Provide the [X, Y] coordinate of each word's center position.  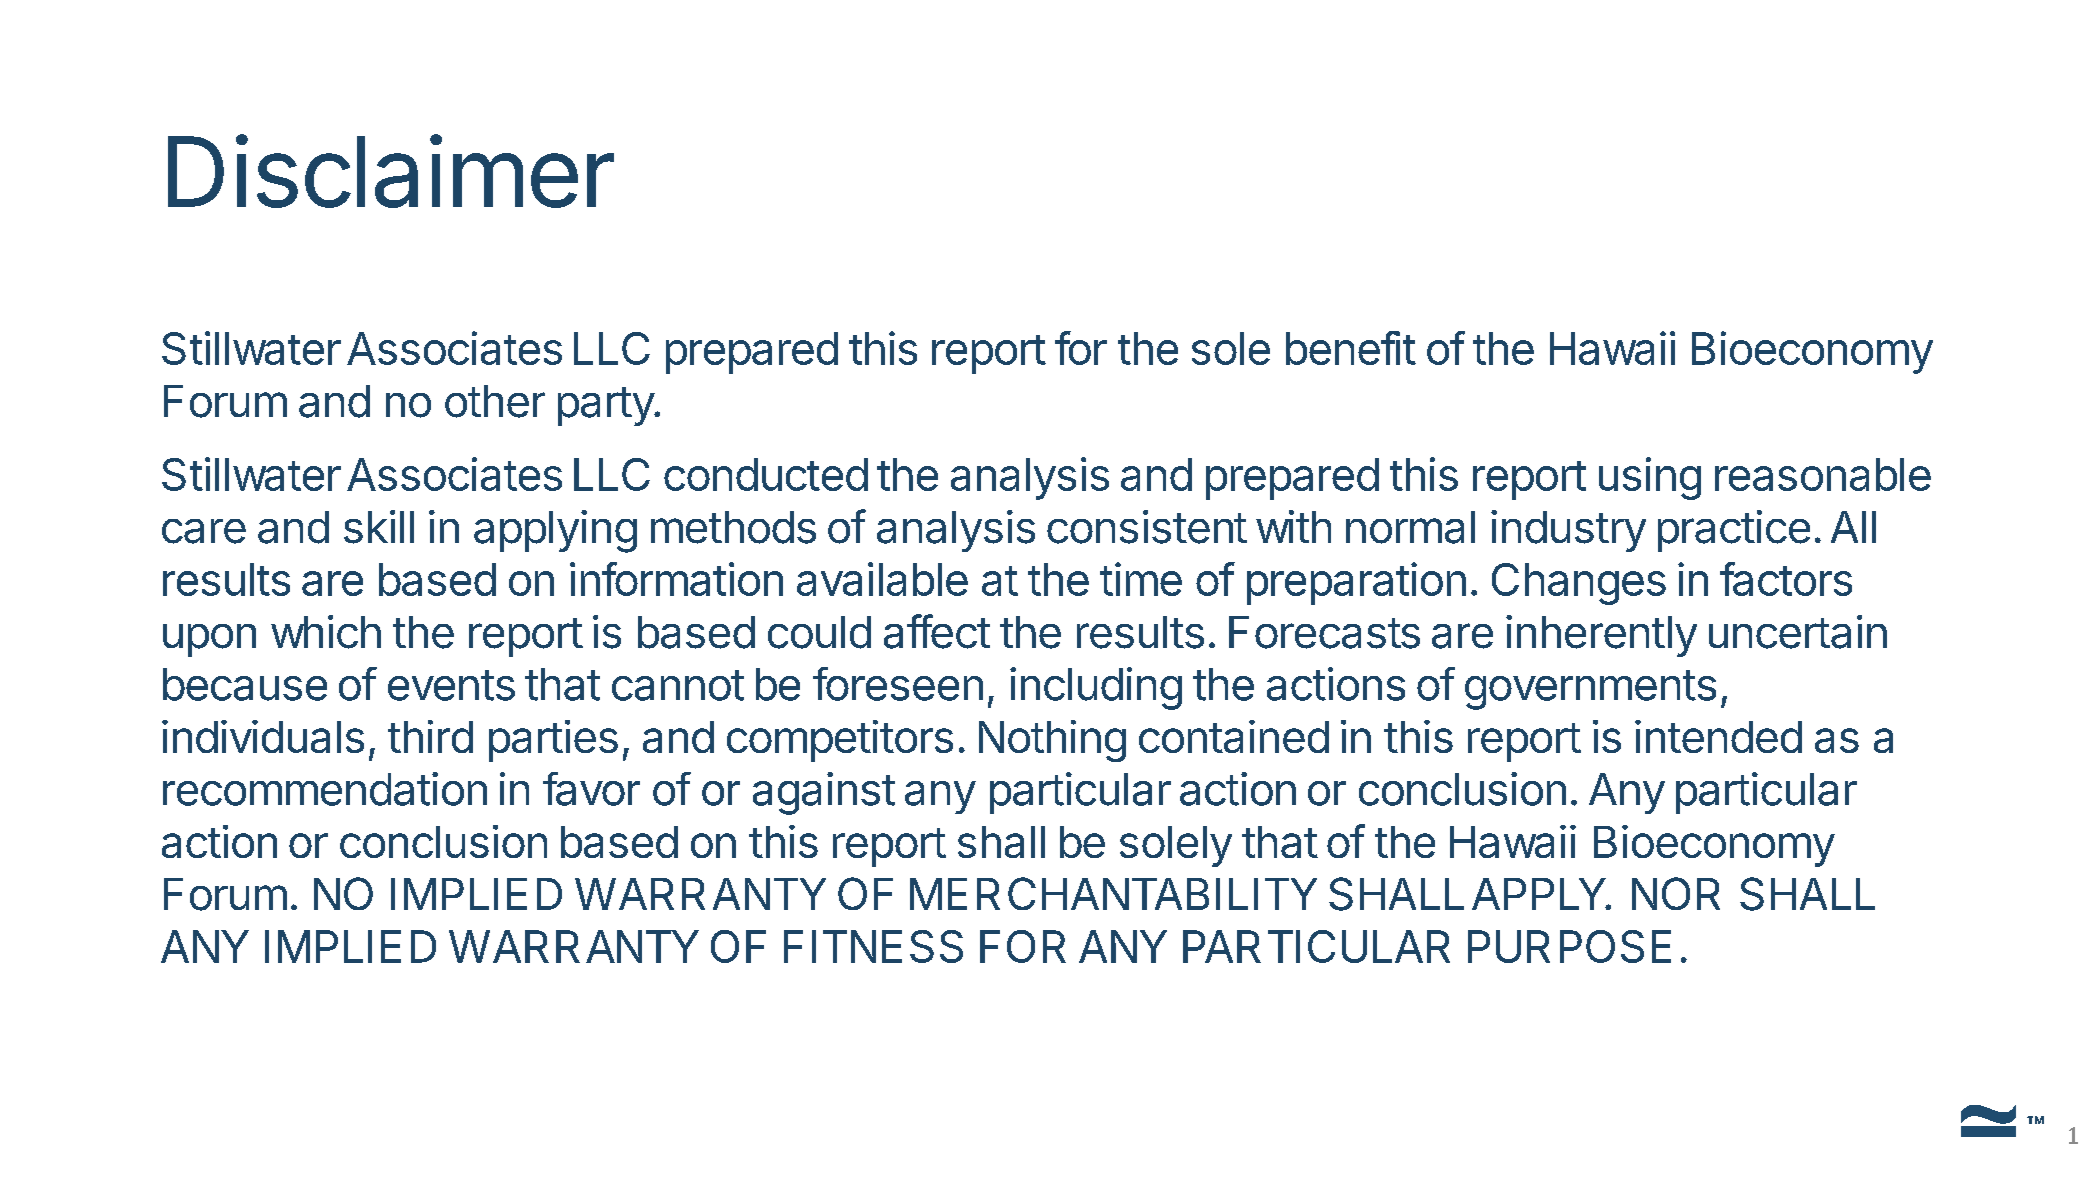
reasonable [1823, 474]
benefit [1351, 348]
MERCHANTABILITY [1113, 893]
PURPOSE [1569, 946]
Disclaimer [391, 171]
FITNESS [873, 946]
